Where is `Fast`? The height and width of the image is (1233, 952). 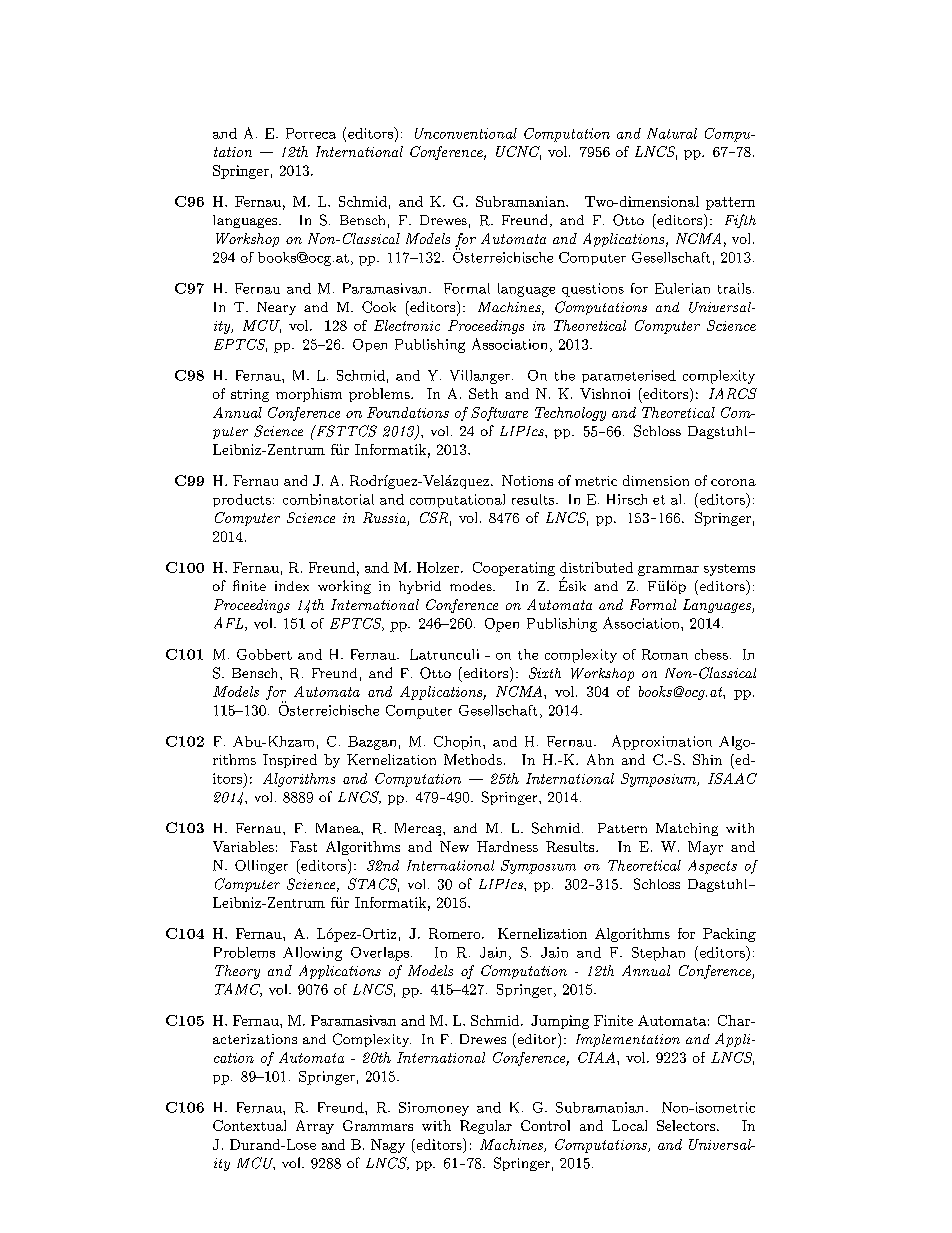
Fast is located at coordinates (303, 846).
